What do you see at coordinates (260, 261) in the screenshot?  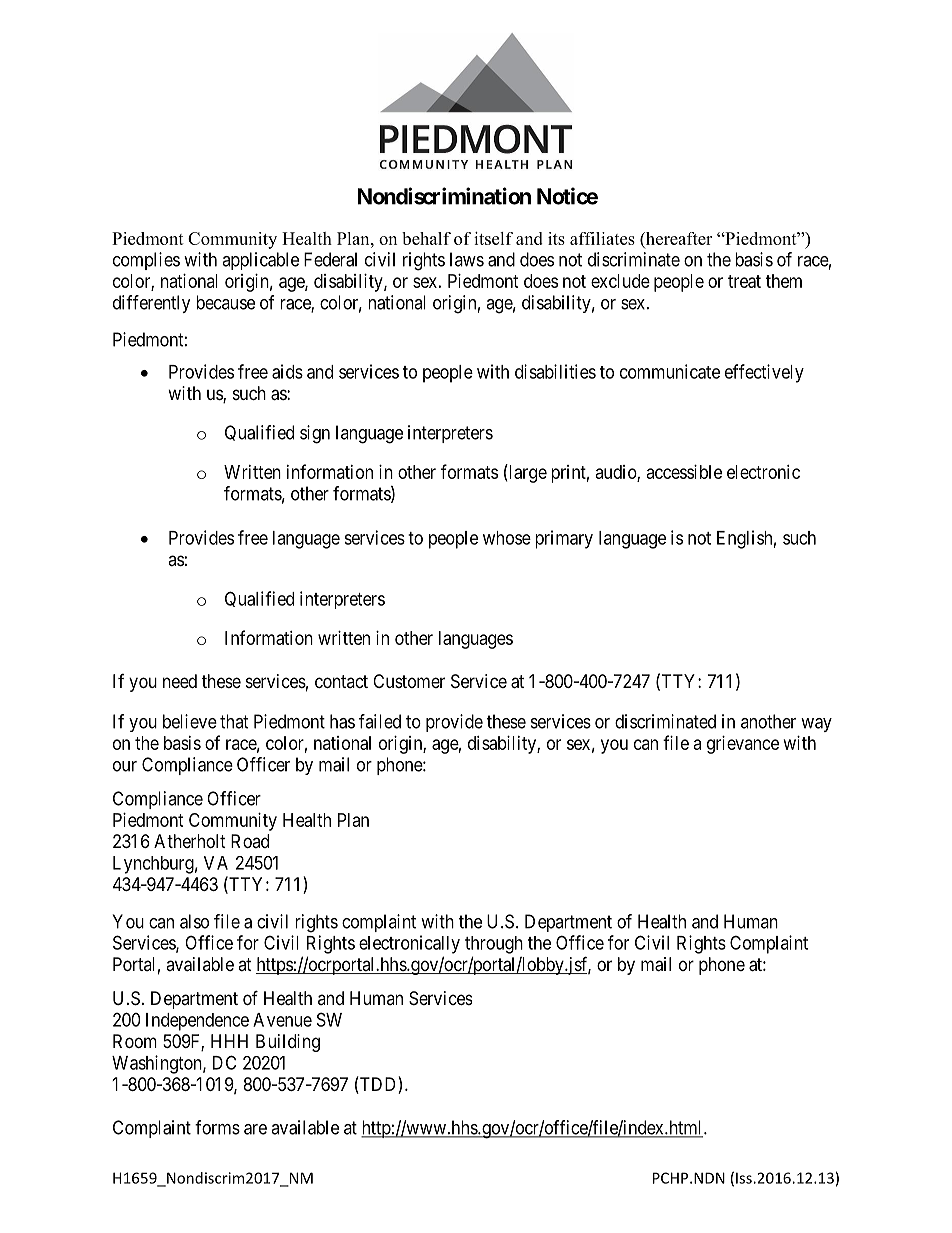 I see `applicable` at bounding box center [260, 261].
